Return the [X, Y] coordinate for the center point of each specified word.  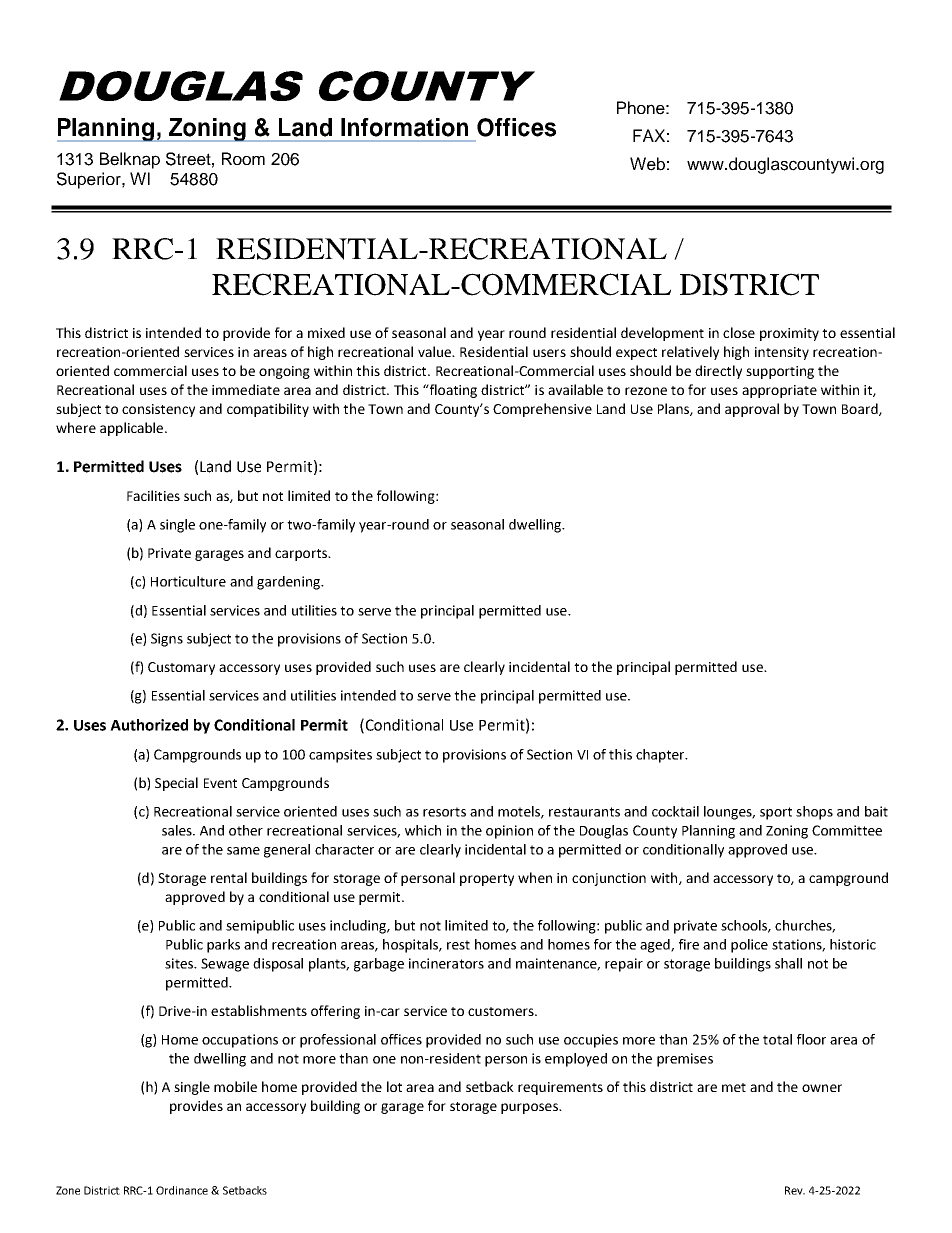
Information [404, 127]
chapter [661, 756]
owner [822, 1088]
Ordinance [182, 1190]
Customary [181, 668]
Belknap [130, 160]
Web [647, 164]
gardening [289, 583]
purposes [530, 1108]
